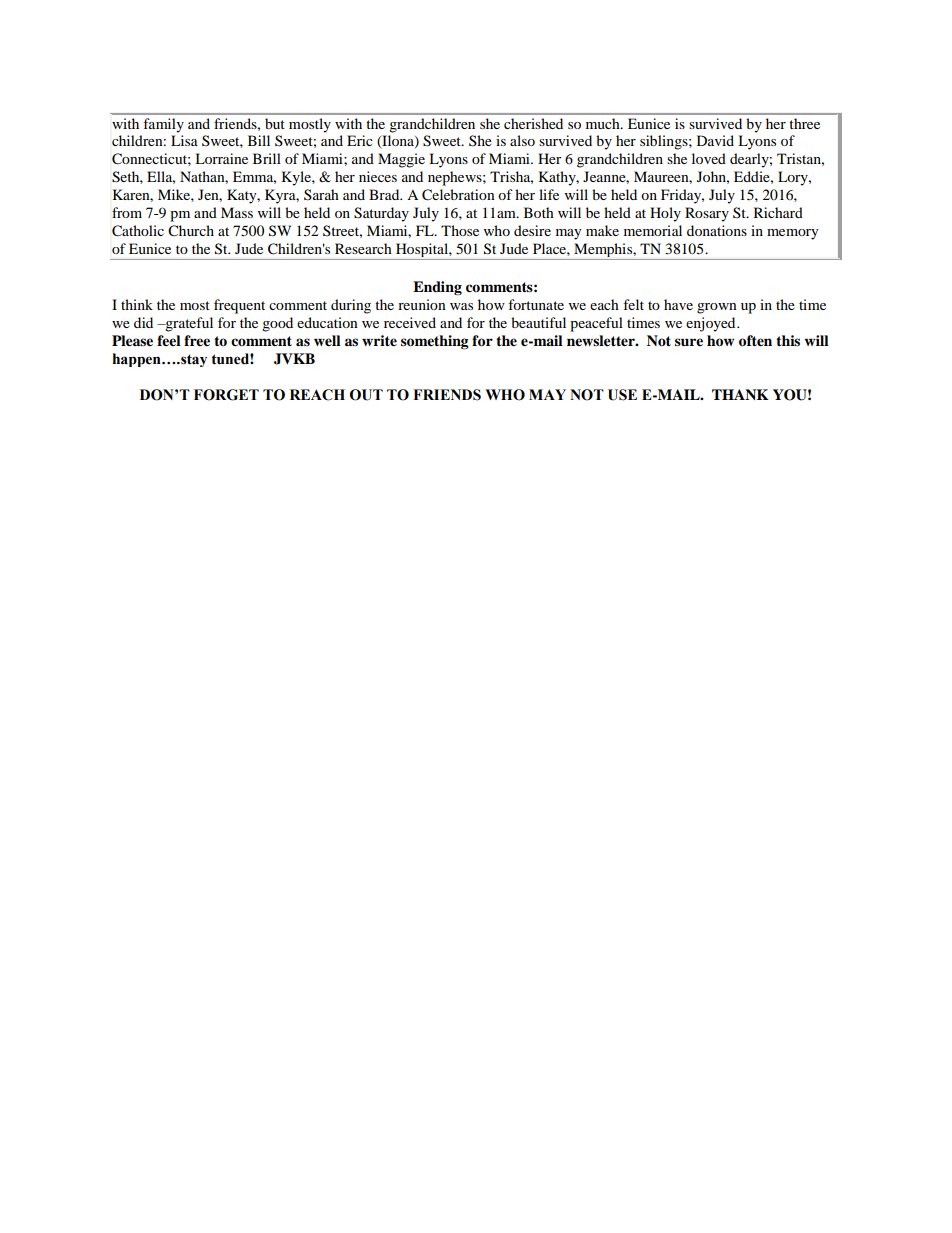  Describe the element at coordinates (366, 395) in the screenshot. I see `OUT` at that location.
